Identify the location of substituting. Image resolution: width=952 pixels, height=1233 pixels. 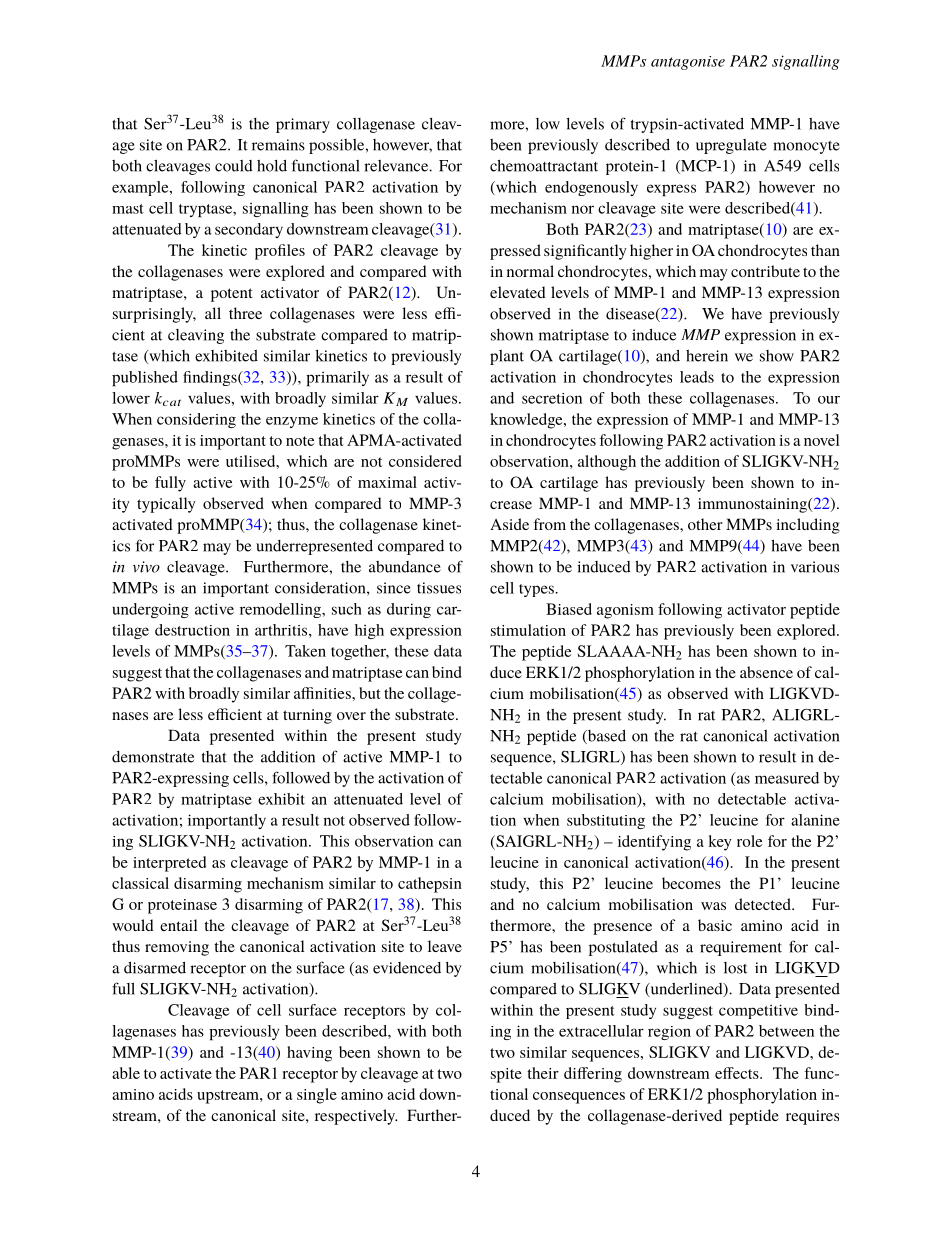
(606, 821).
